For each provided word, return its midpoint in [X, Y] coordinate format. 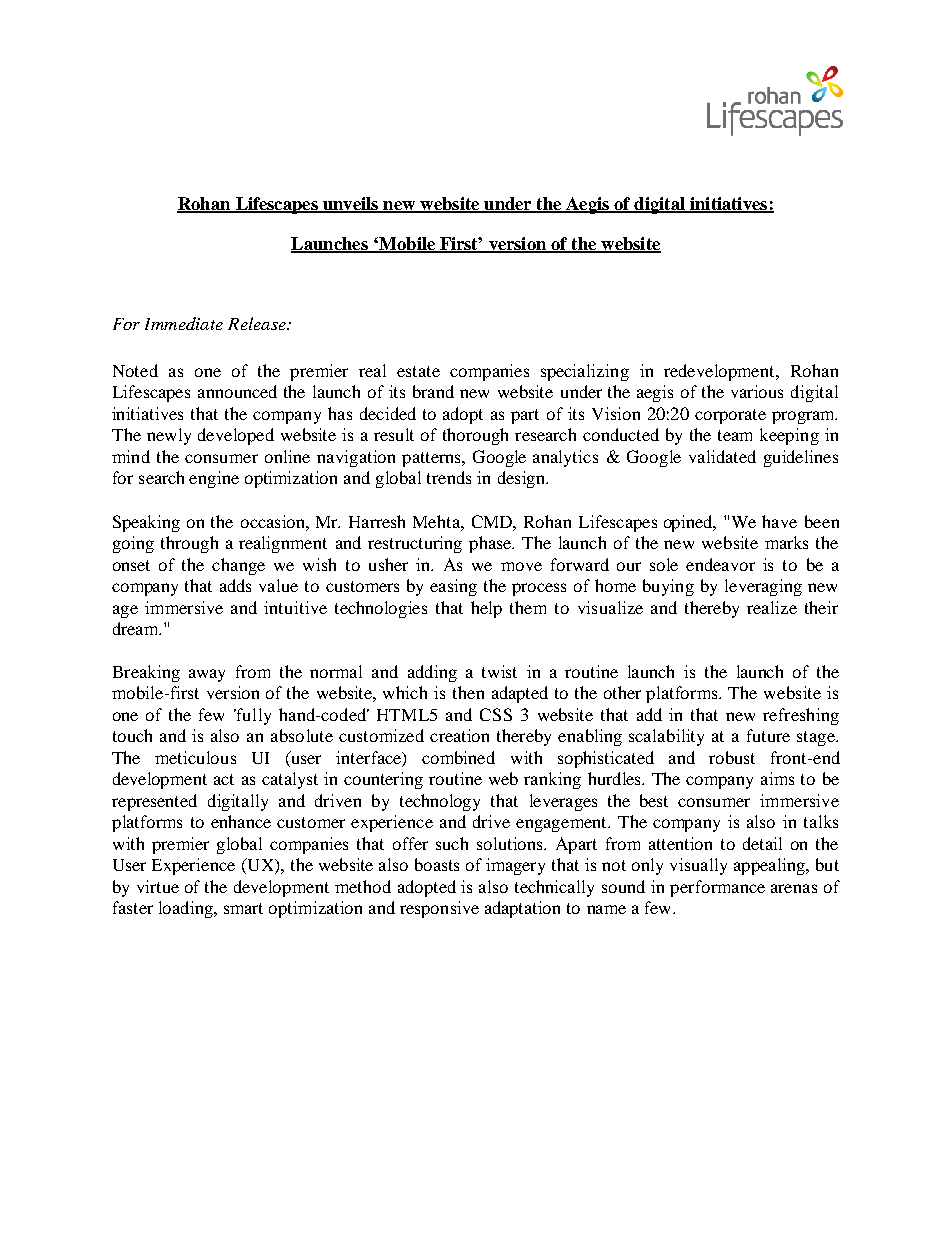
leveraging [763, 587]
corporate [730, 416]
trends [449, 477]
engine [214, 479]
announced [237, 391]
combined [458, 757]
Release [258, 323]
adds [235, 585]
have [779, 521]
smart [243, 908]
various [757, 391]
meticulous [195, 757]
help [486, 609]
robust [732, 757]
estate [418, 371]
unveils [350, 204]
